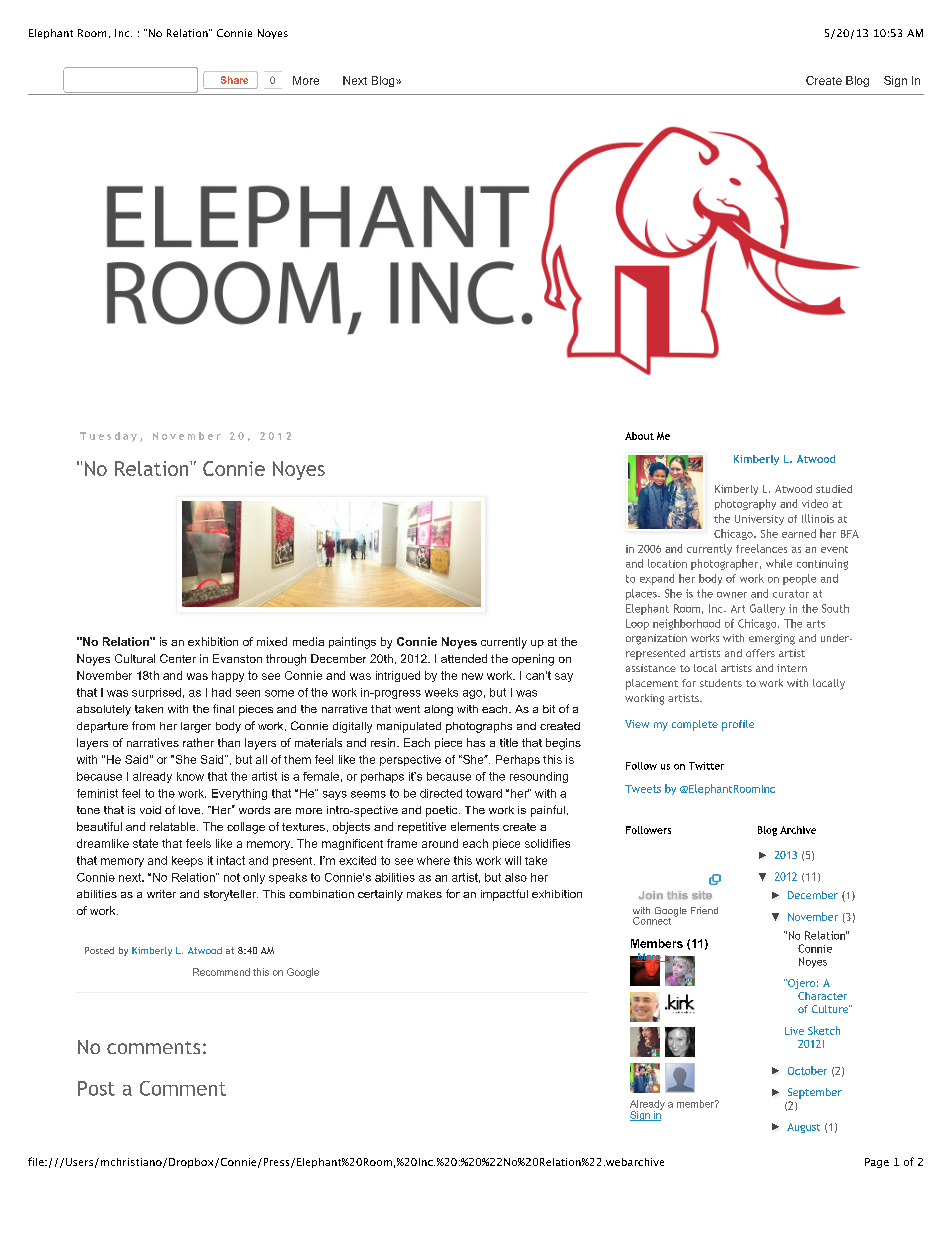 Image resolution: width=952 pixels, height=1233 pixels. What do you see at coordinates (190, 776) in the screenshot?
I see `know` at bounding box center [190, 776].
